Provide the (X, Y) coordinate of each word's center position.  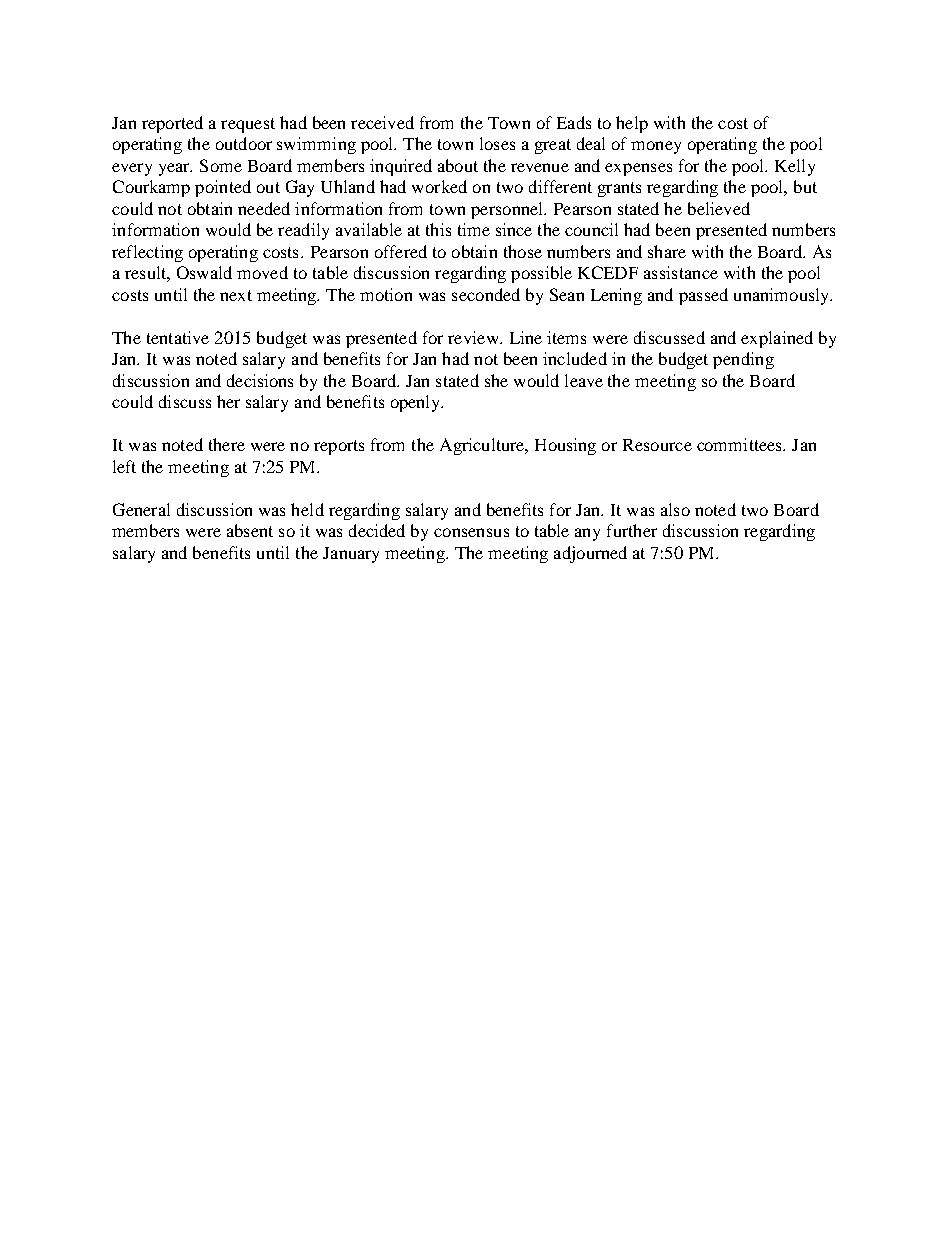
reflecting (147, 253)
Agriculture (483, 446)
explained (777, 339)
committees (740, 444)
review (474, 337)
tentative (178, 337)
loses (497, 143)
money (656, 147)
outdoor (244, 143)
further (632, 530)
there (227, 444)
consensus (471, 532)
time (474, 229)
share (667, 251)
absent (250, 530)
